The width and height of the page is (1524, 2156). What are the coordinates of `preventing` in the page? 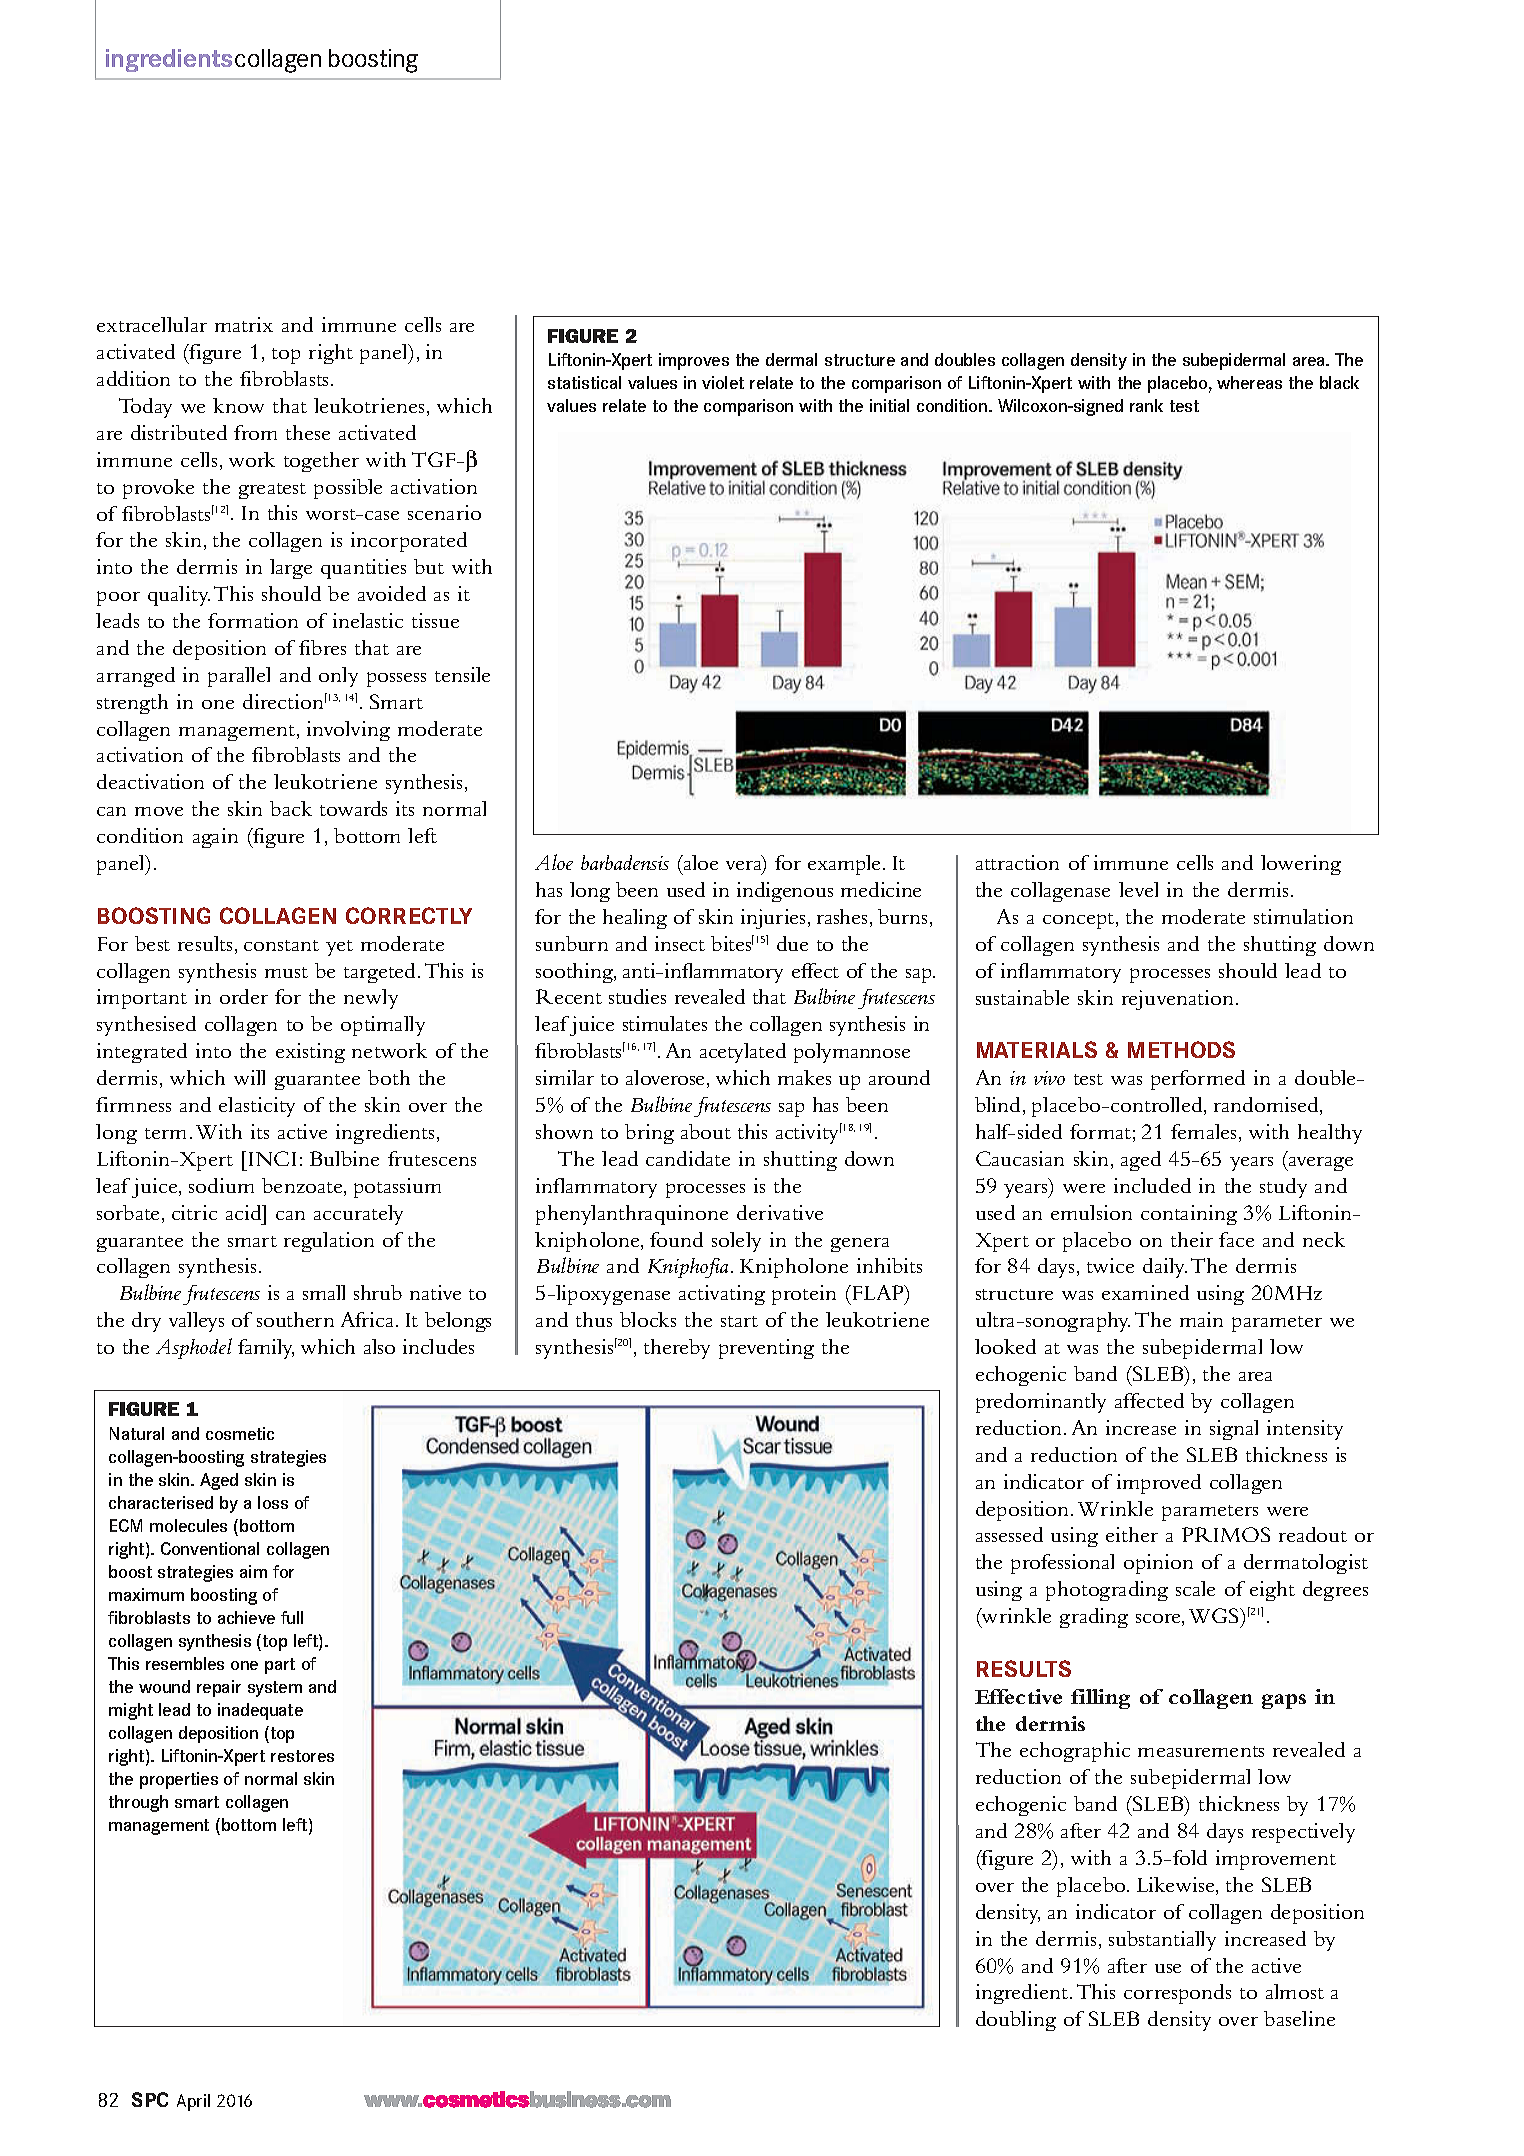 It's located at (766, 1349).
